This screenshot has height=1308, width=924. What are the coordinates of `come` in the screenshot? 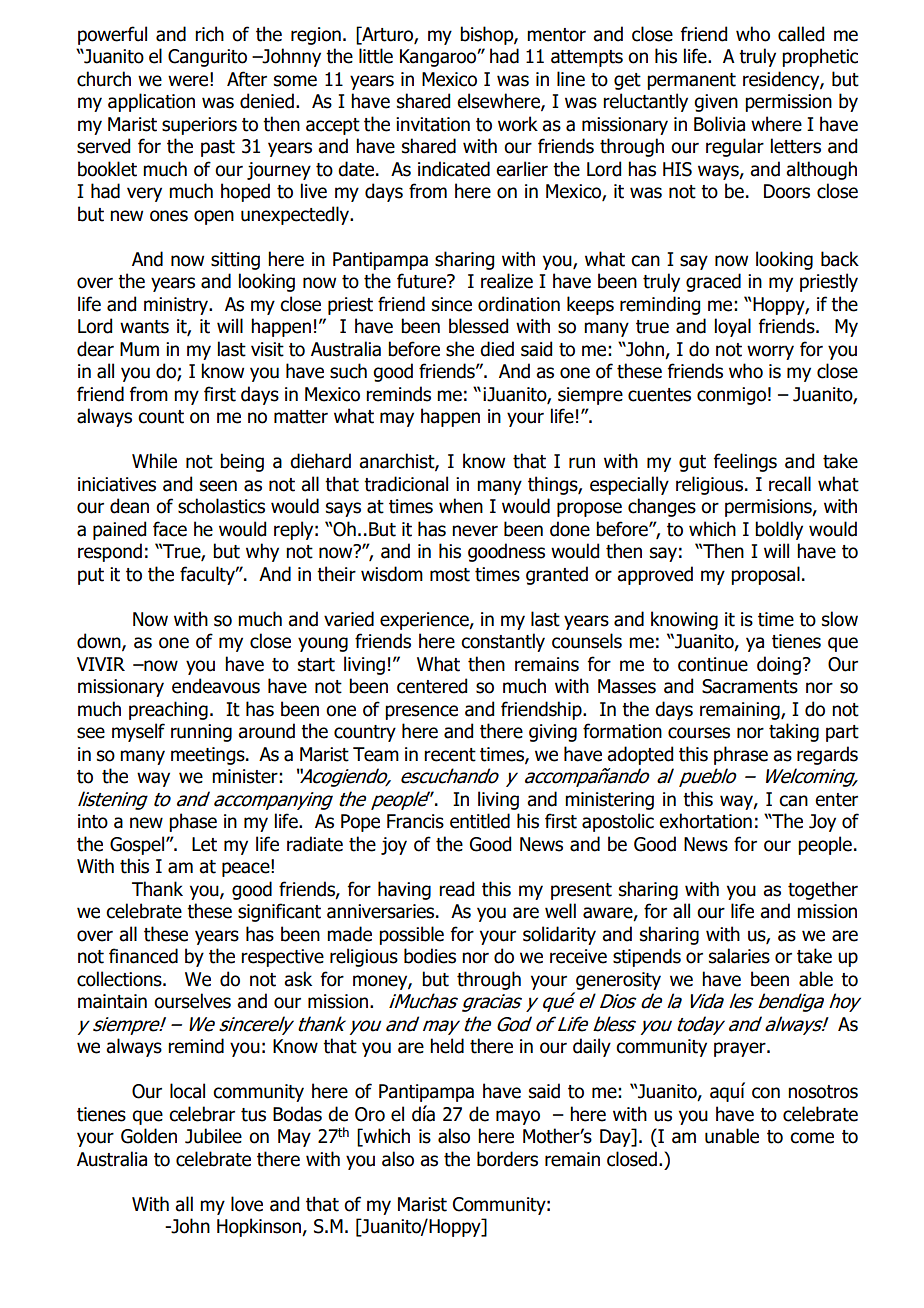 It's located at (812, 1138).
